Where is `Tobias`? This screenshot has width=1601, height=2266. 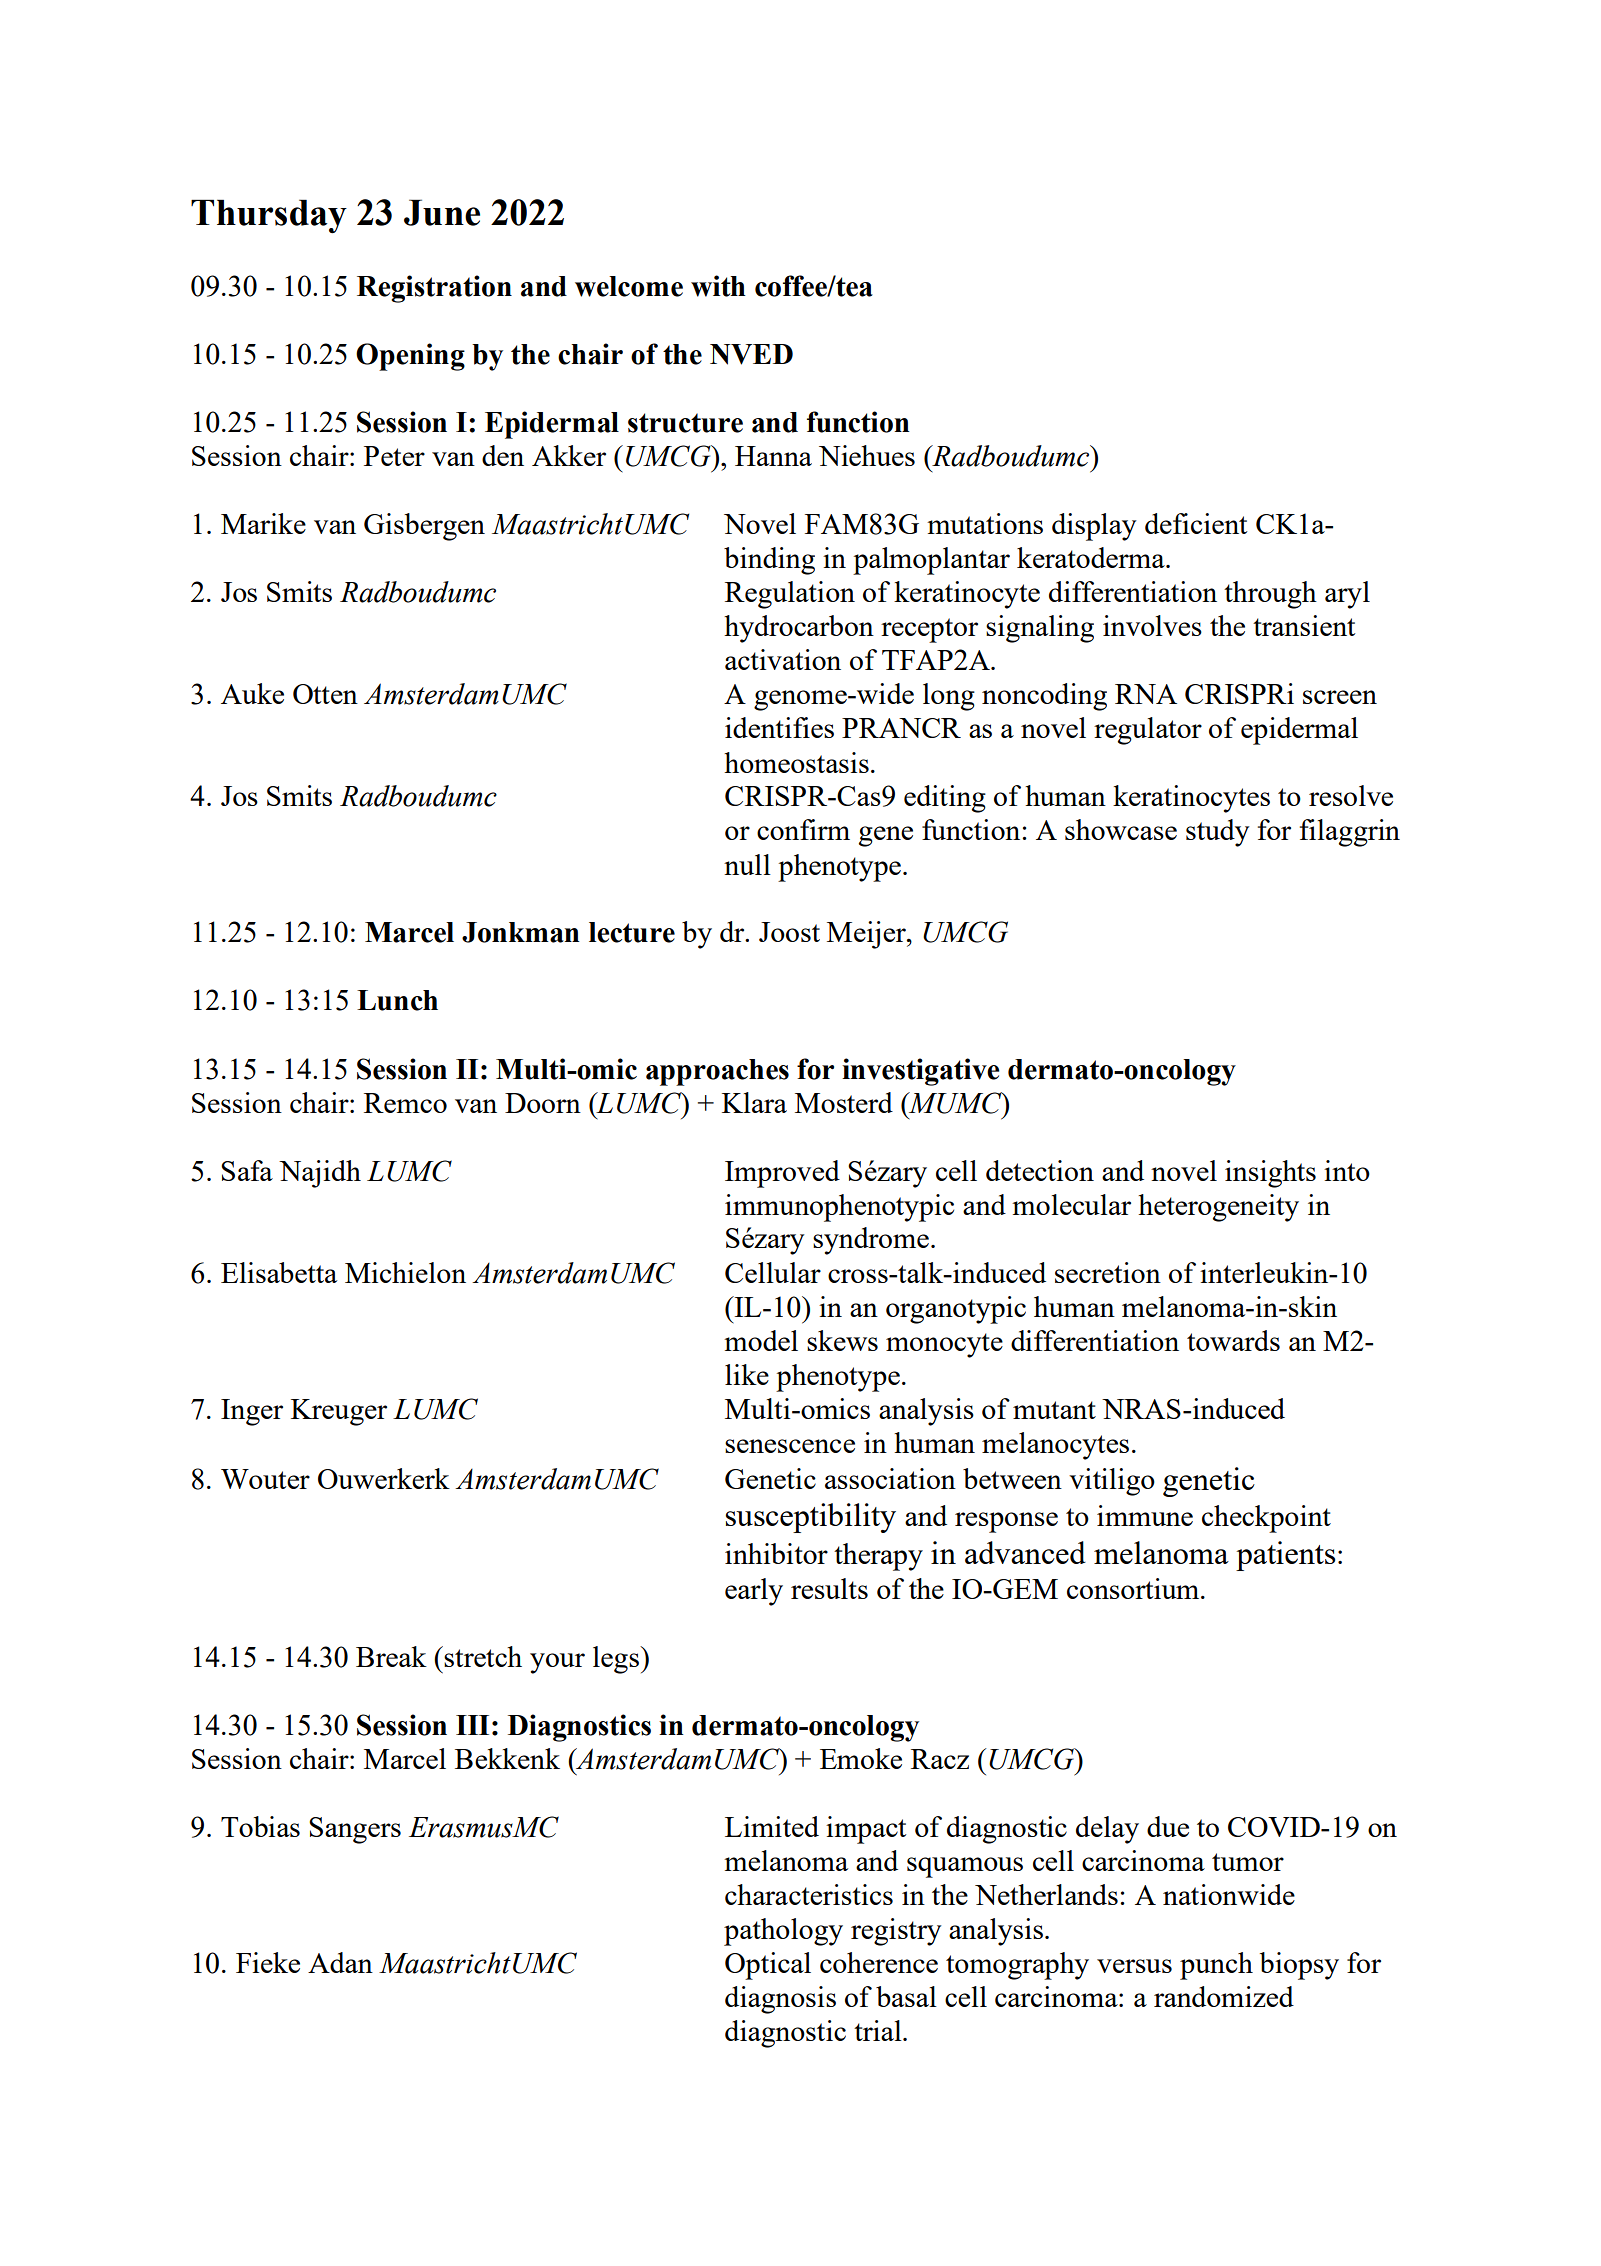
Tobias is located at coordinates (260, 1826).
